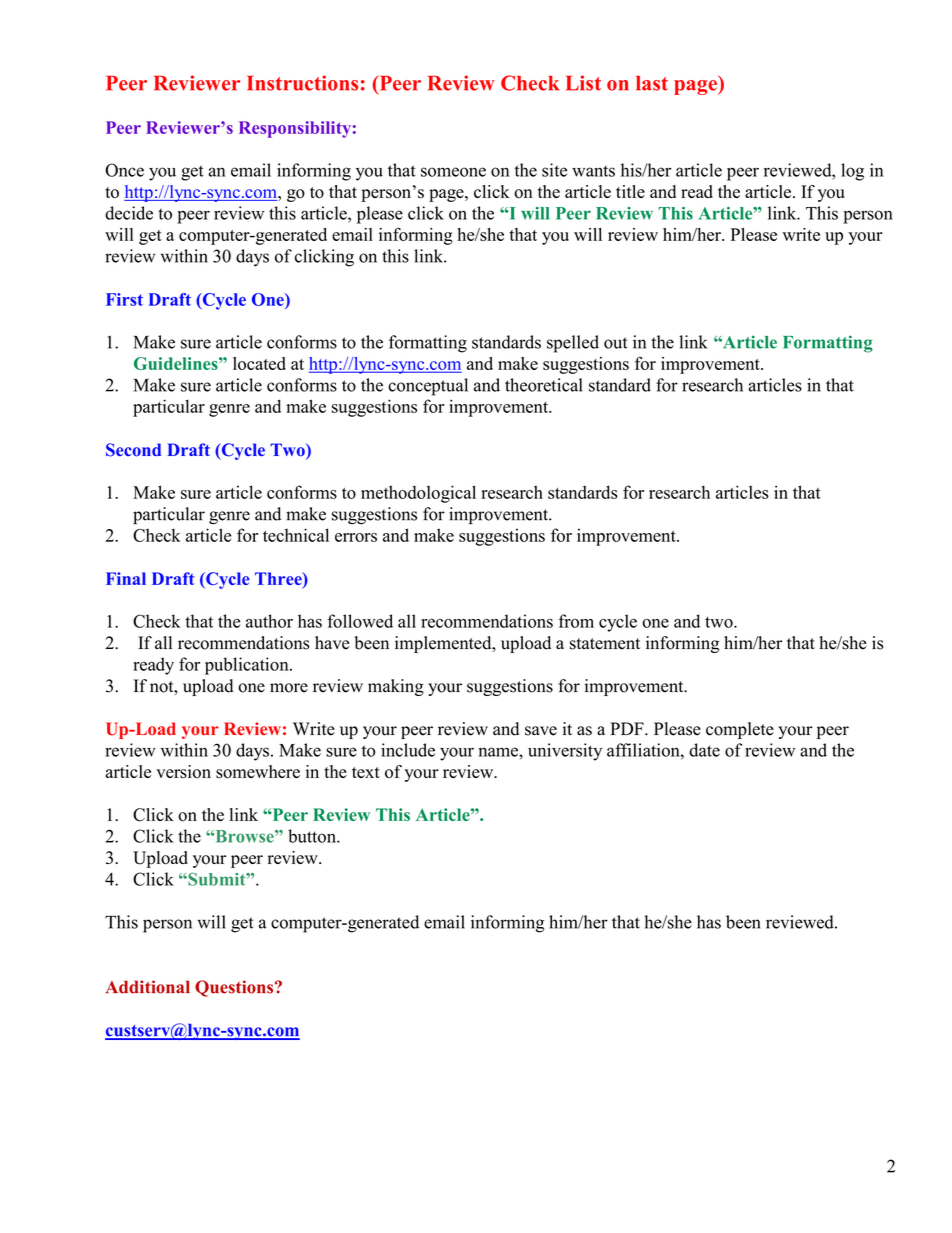  I want to click on Additional, so click(148, 987).
